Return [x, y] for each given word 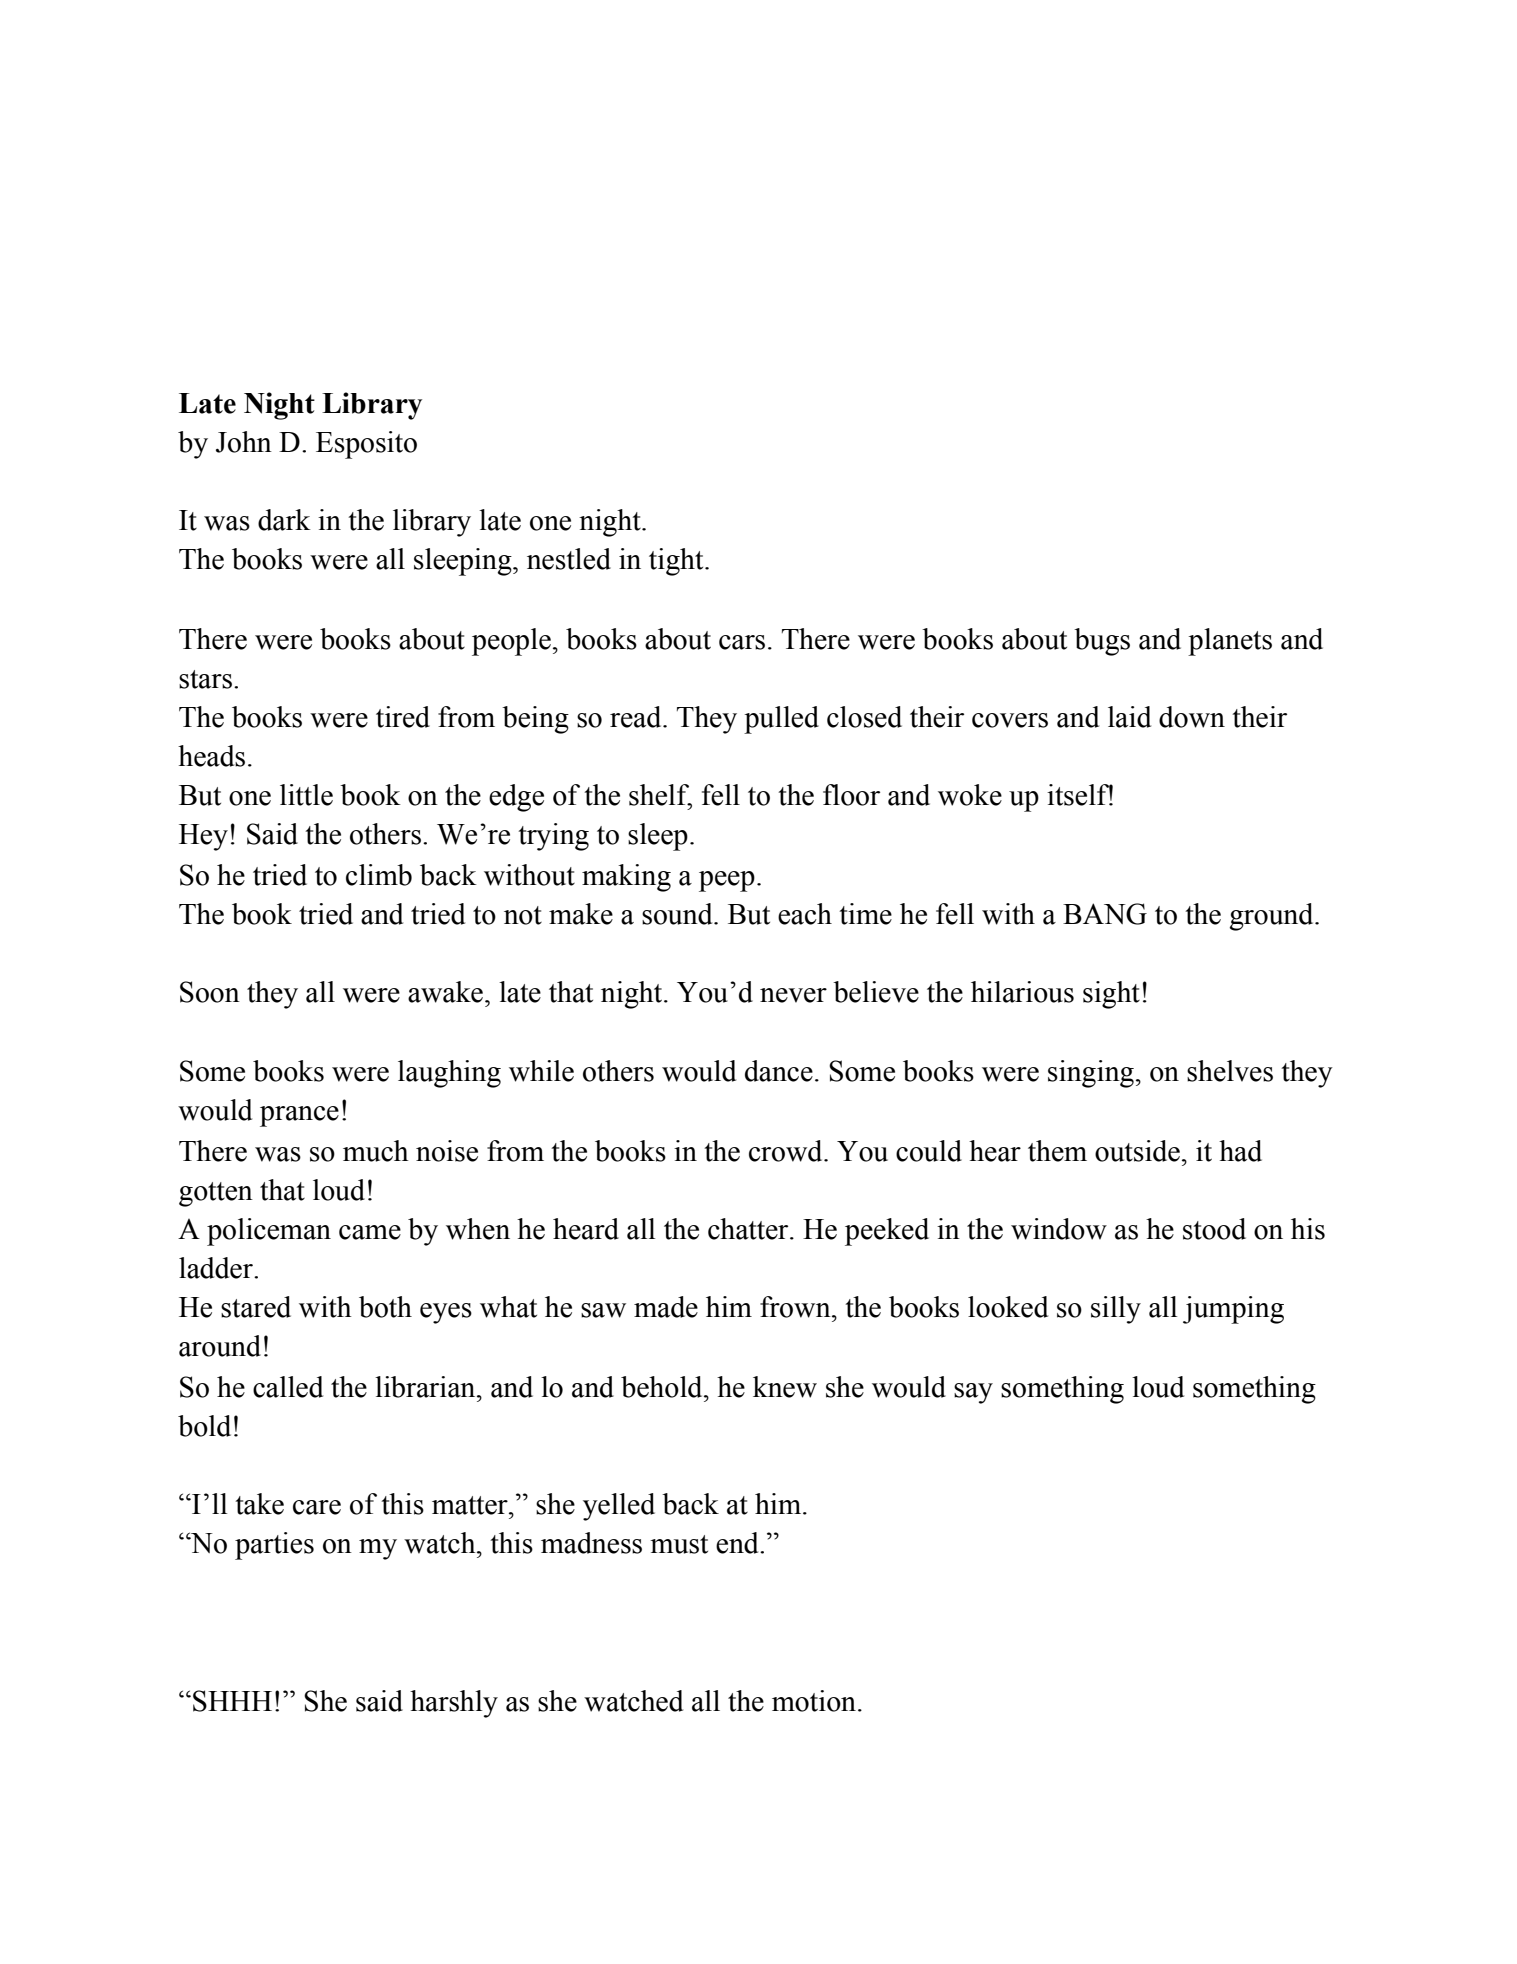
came [370, 1232]
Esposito [366, 445]
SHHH [232, 1701]
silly [1116, 1310]
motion [814, 1701]
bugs [1102, 642]
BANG [1105, 914]
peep [727, 881]
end [738, 1543]
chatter [749, 1229]
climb [379, 875]
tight [677, 562]
